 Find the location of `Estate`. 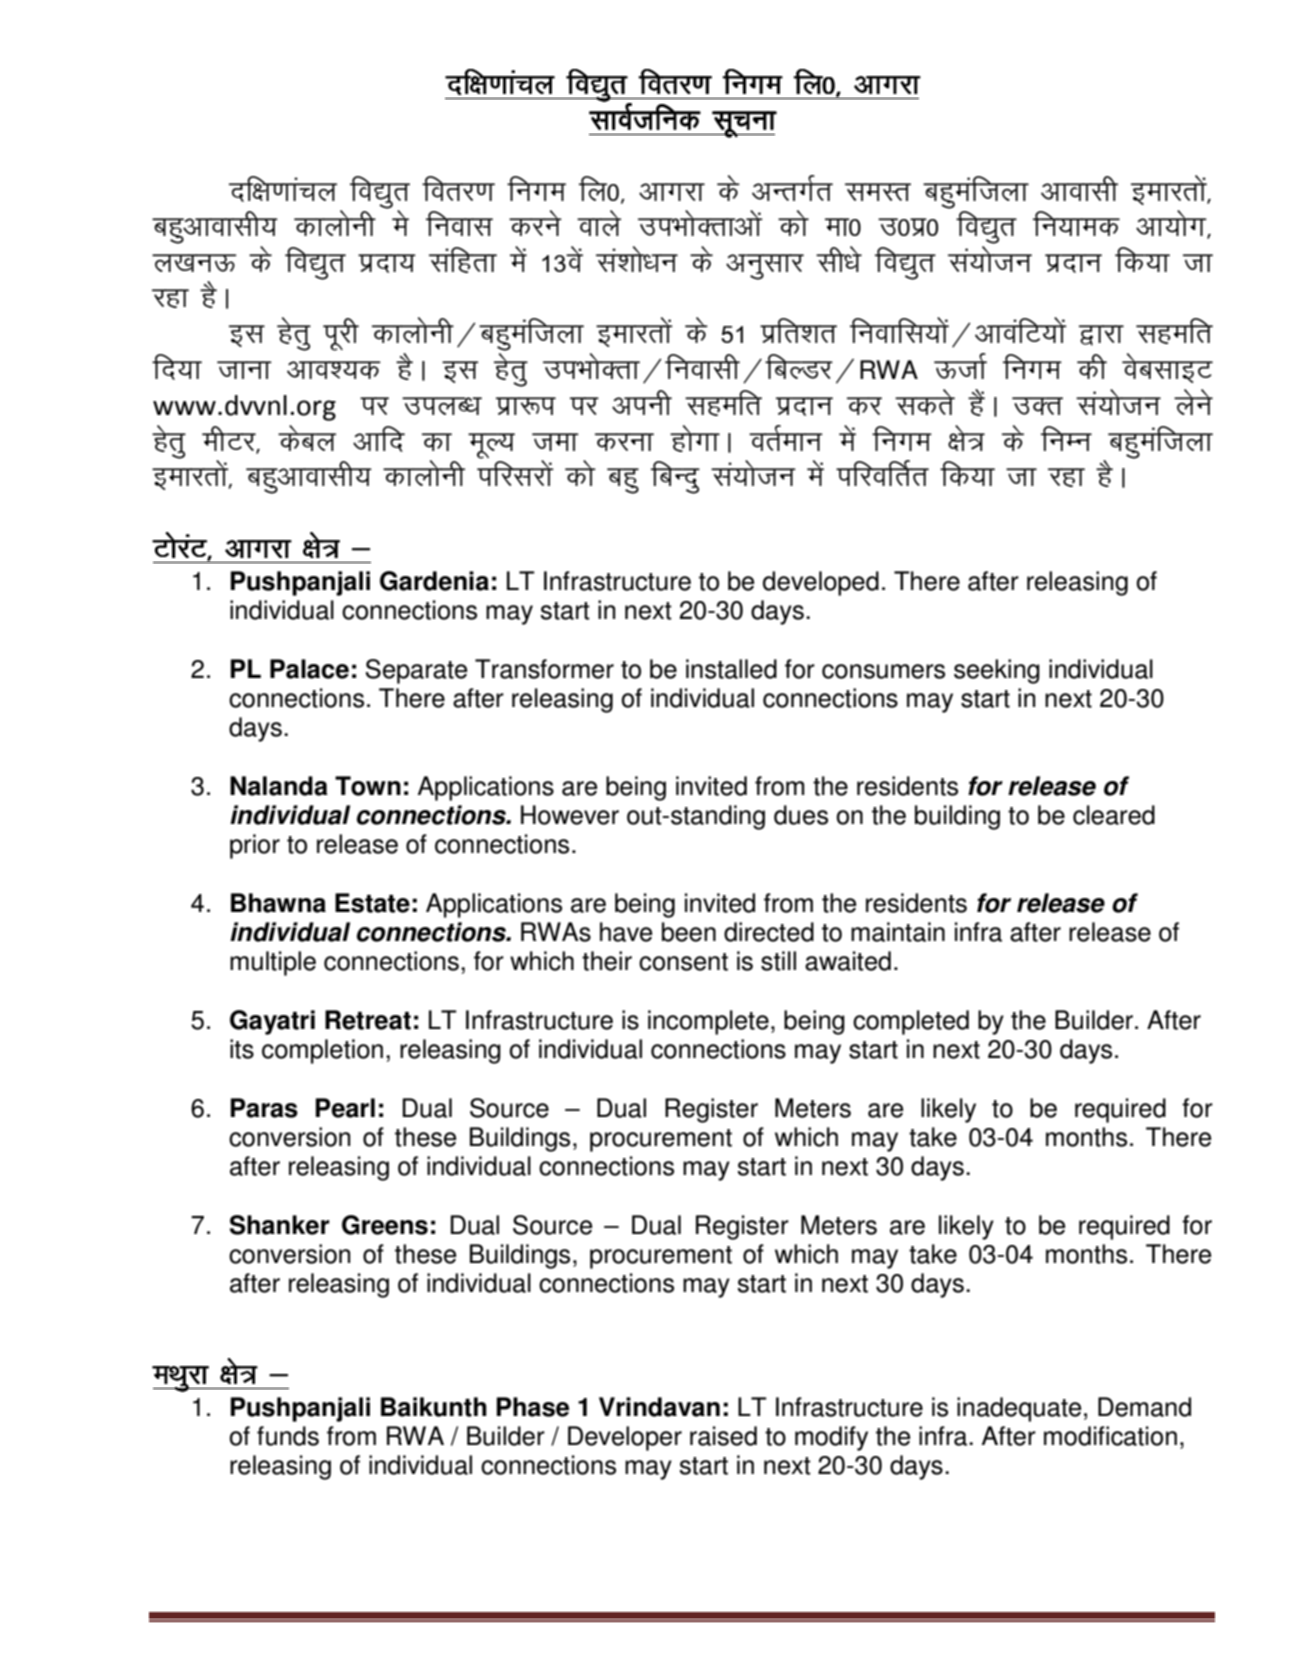

Estate is located at coordinates (372, 903).
